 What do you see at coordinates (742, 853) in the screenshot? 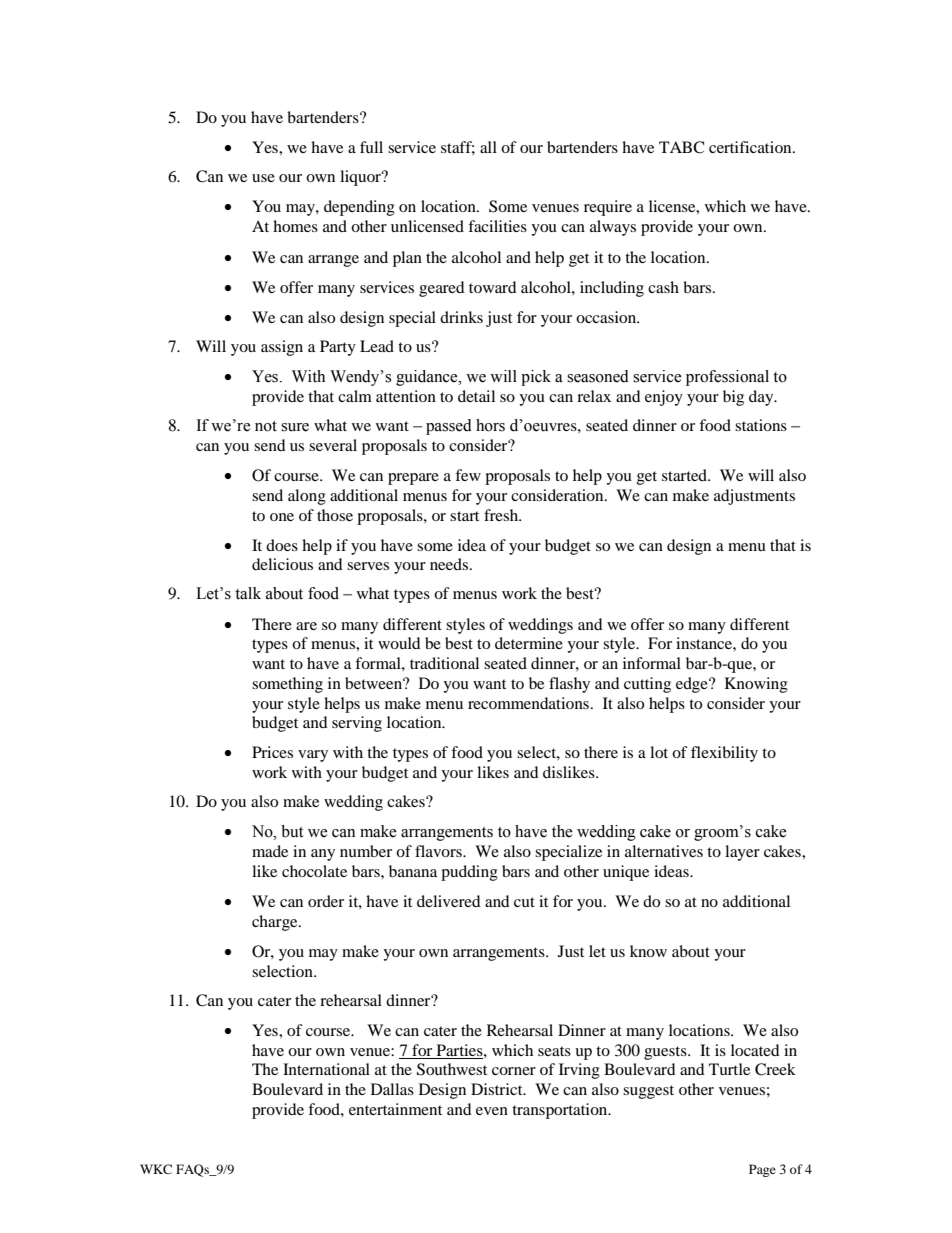
I see `layer` at bounding box center [742, 853].
